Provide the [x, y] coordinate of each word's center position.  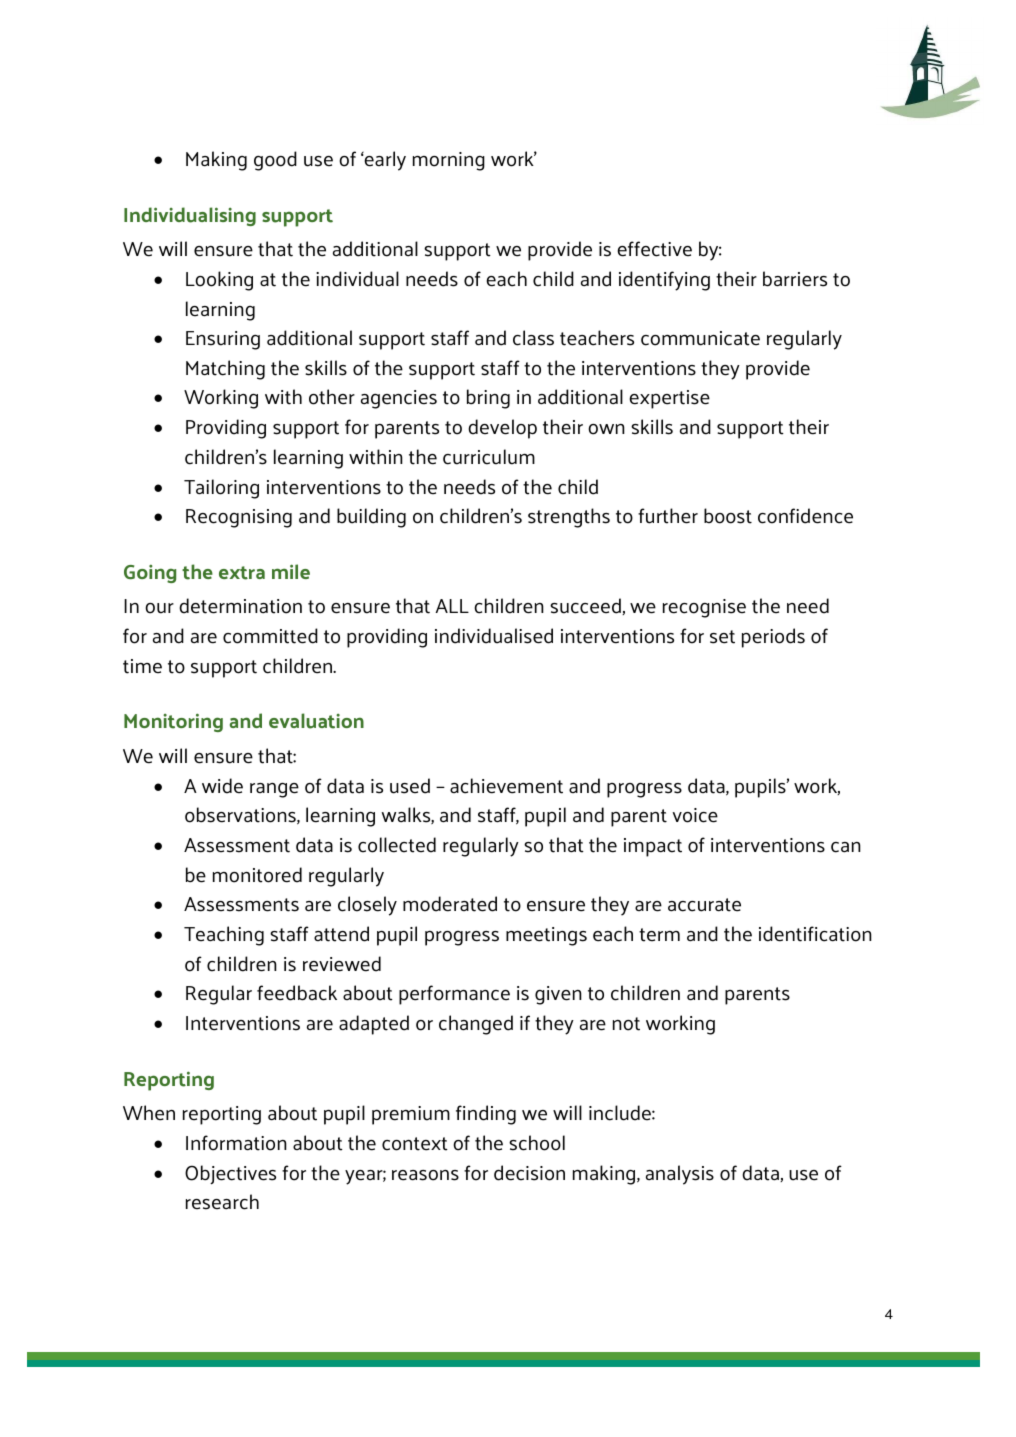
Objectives [230, 1174]
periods [773, 638]
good [275, 161]
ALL [452, 606]
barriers [795, 279]
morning [449, 161]
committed [270, 636]
